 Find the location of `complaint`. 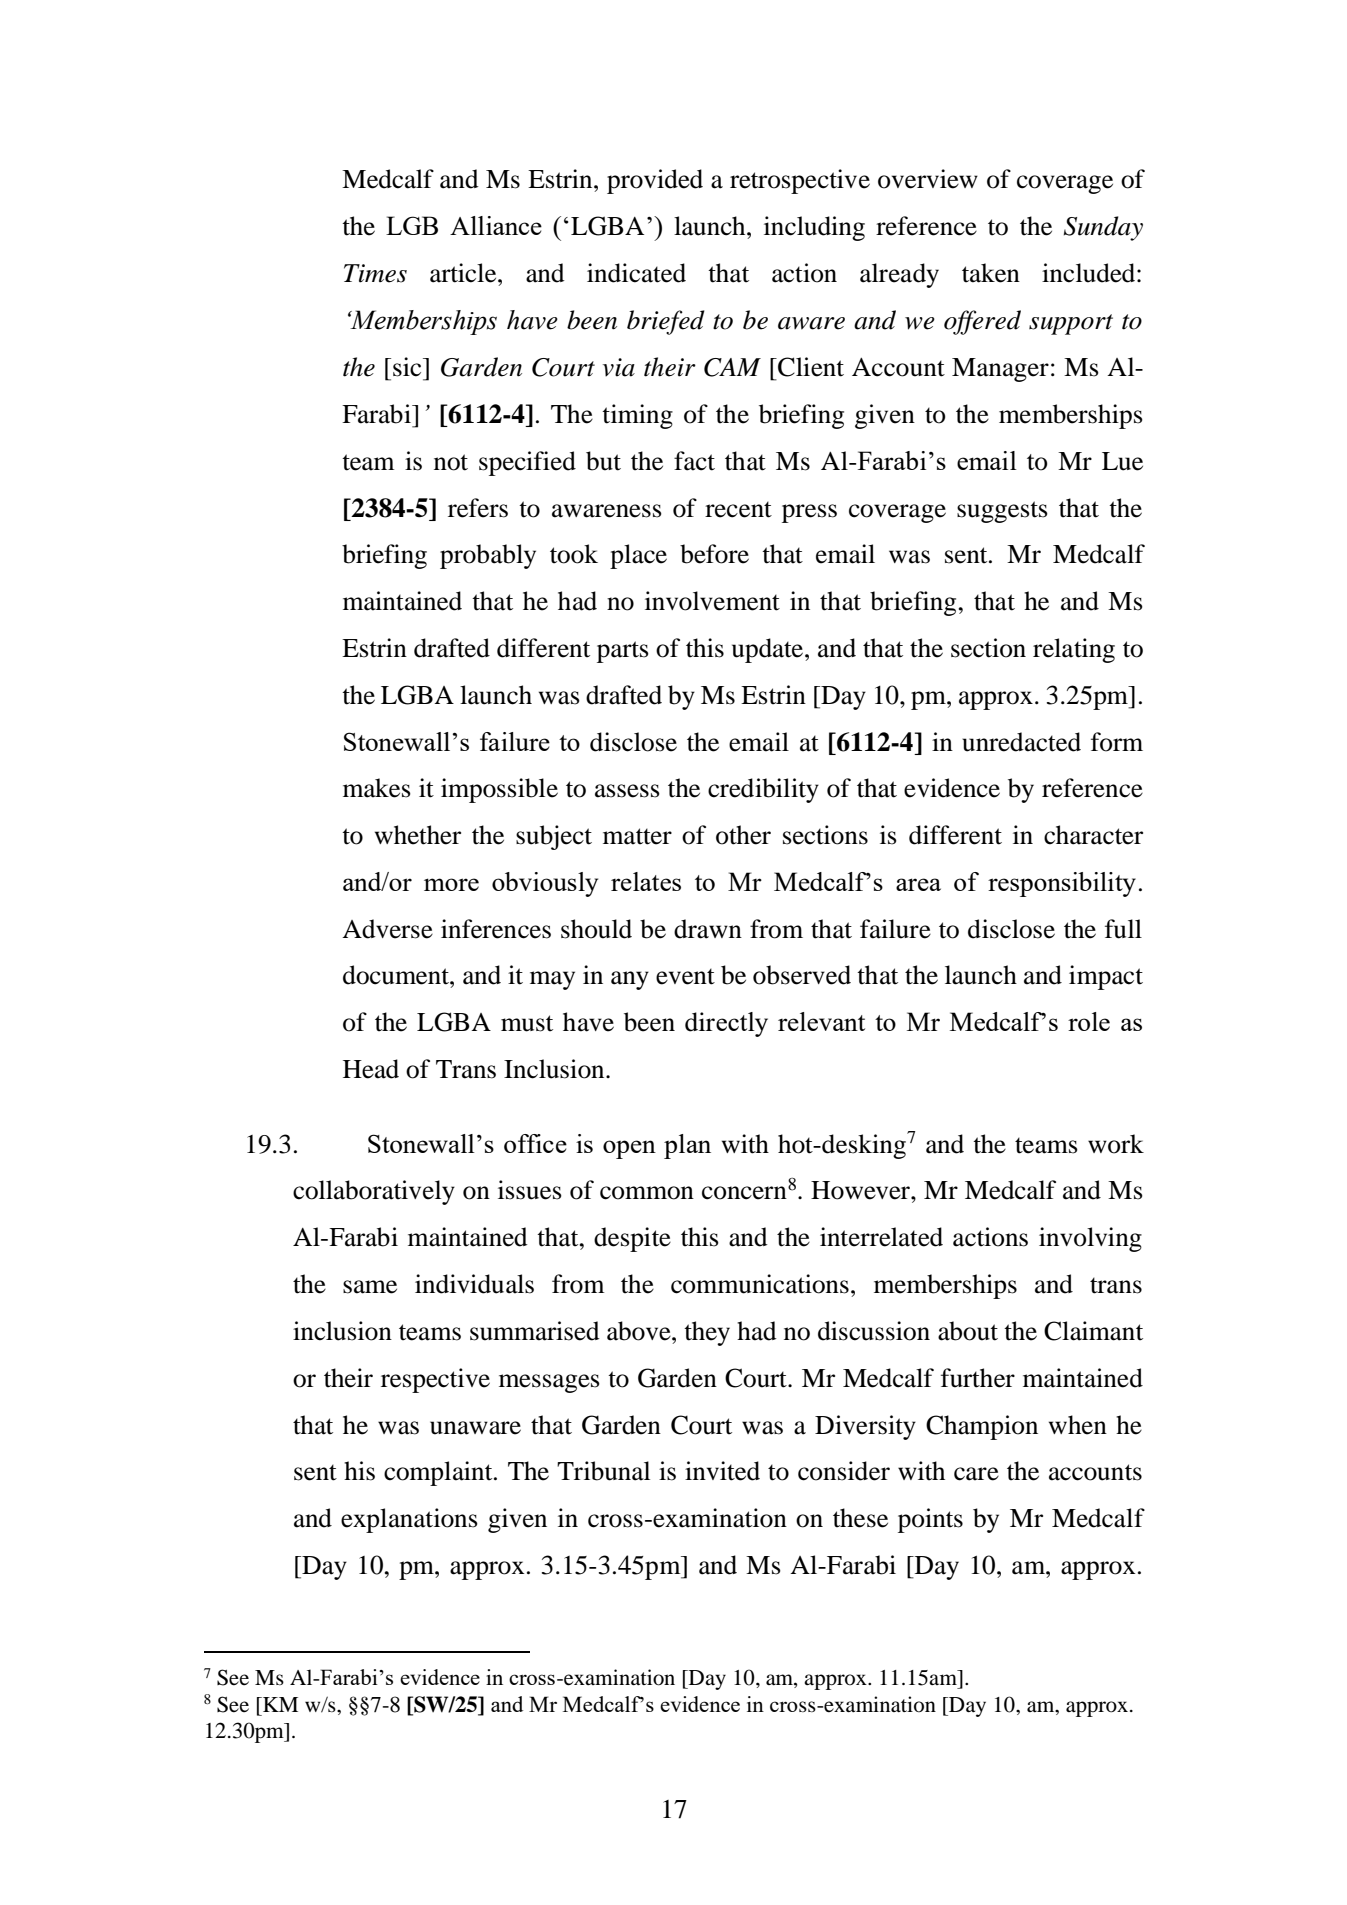

complaint is located at coordinates (439, 1473).
